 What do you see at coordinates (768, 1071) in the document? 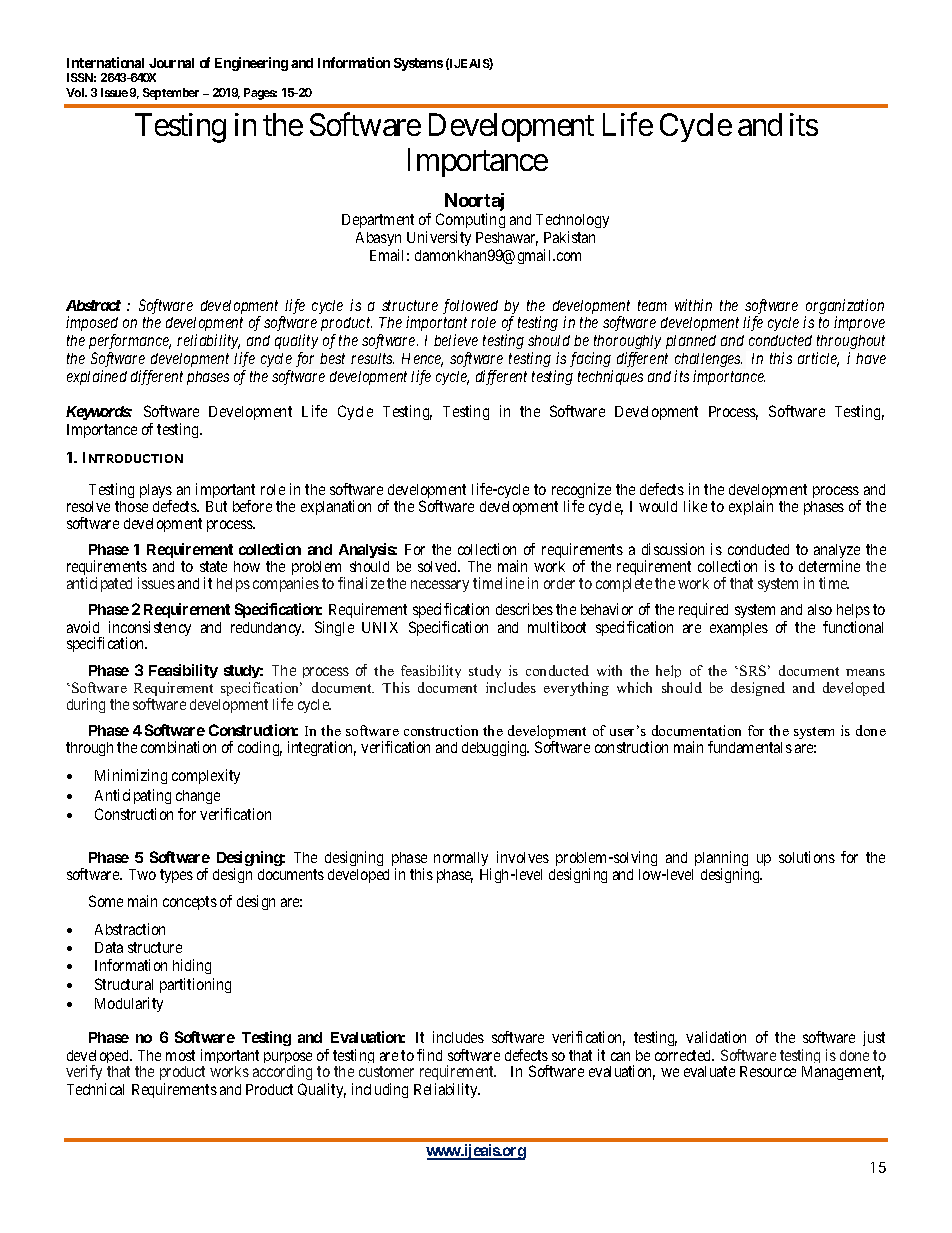
I see `Resource` at bounding box center [768, 1071].
